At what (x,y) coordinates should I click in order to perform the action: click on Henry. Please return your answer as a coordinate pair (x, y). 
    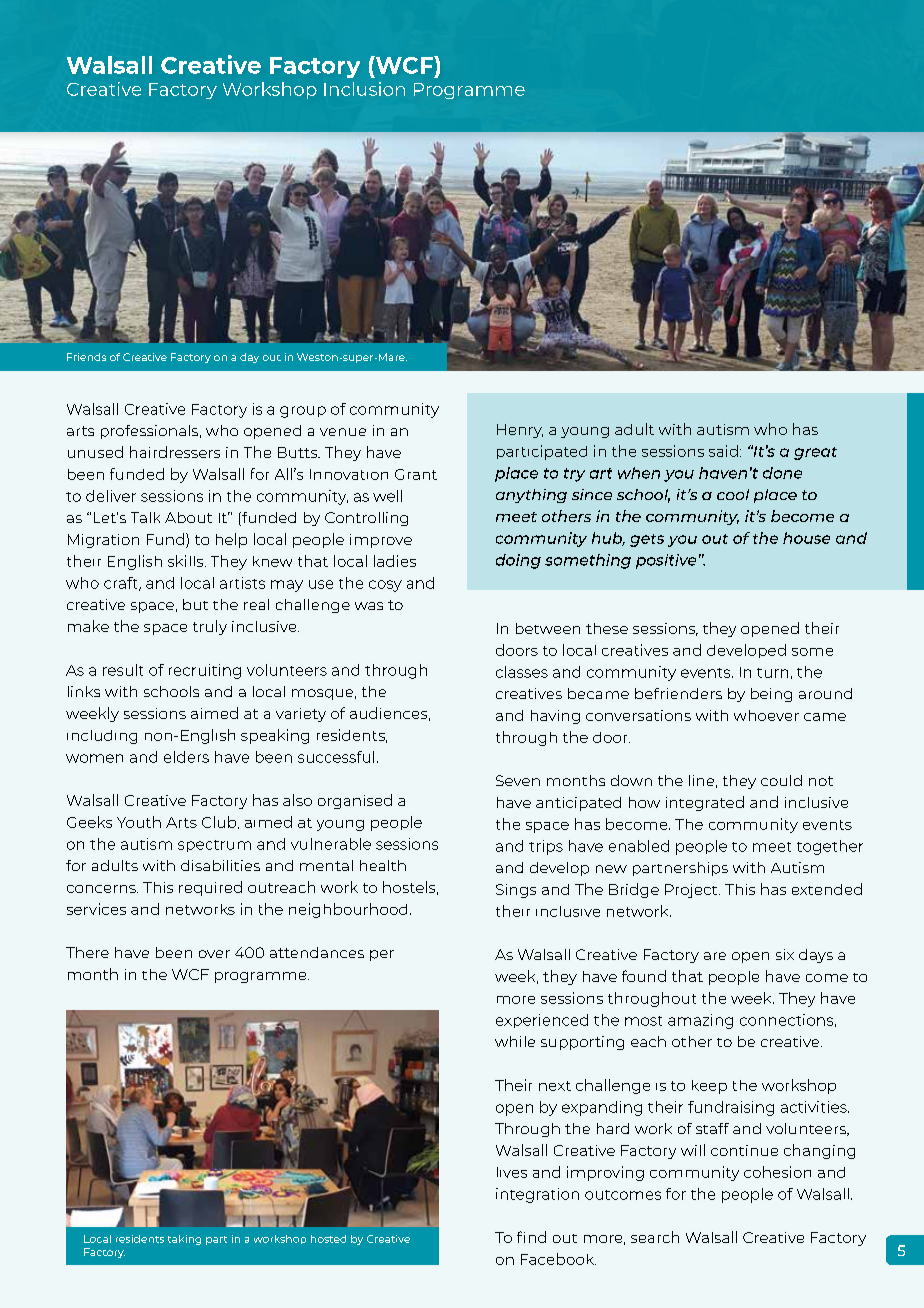
    Looking at the image, I should click on (520, 431).
